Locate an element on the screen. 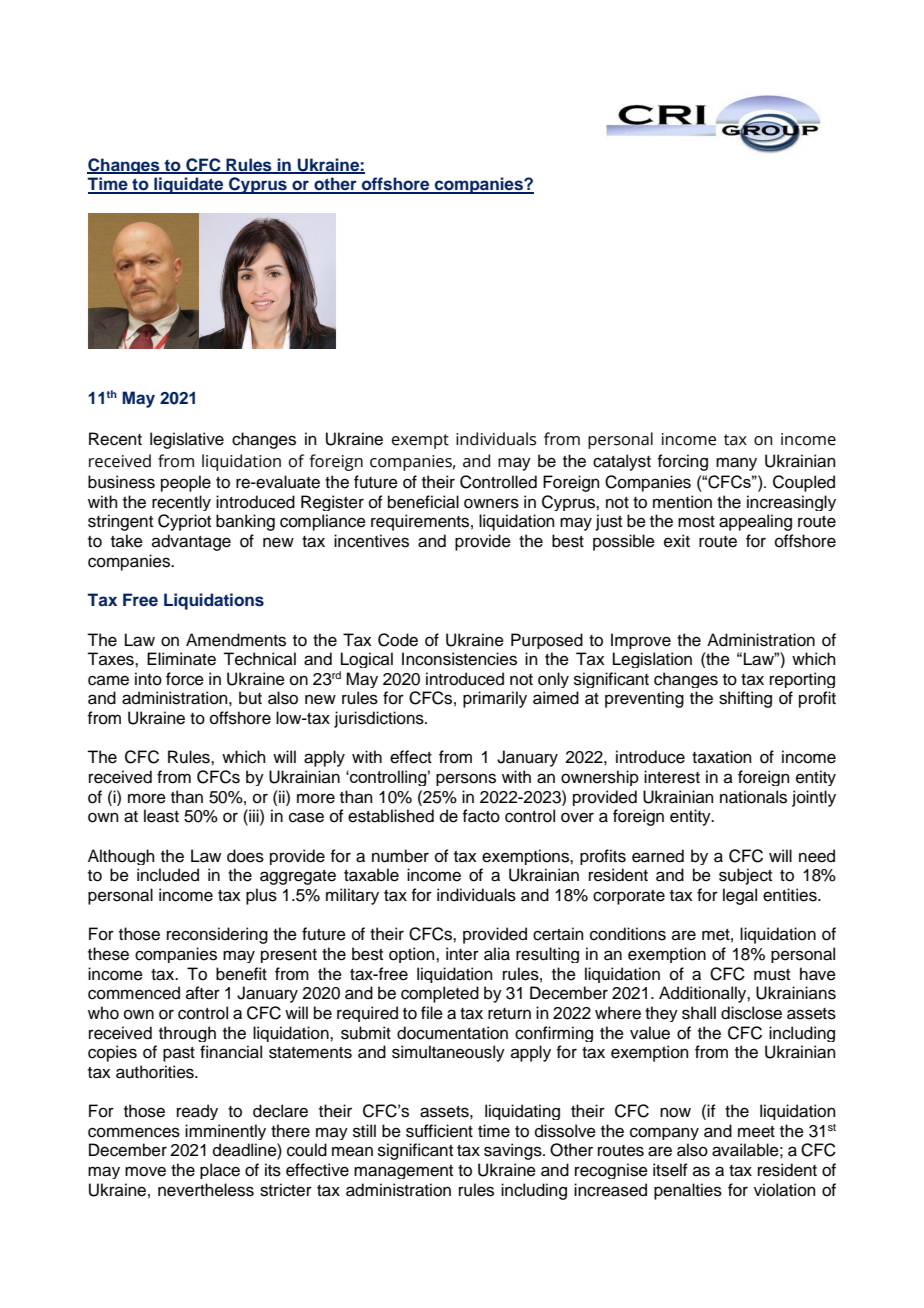 Image resolution: width=924 pixels, height=1308 pixels. primarily is located at coordinates (495, 699).
